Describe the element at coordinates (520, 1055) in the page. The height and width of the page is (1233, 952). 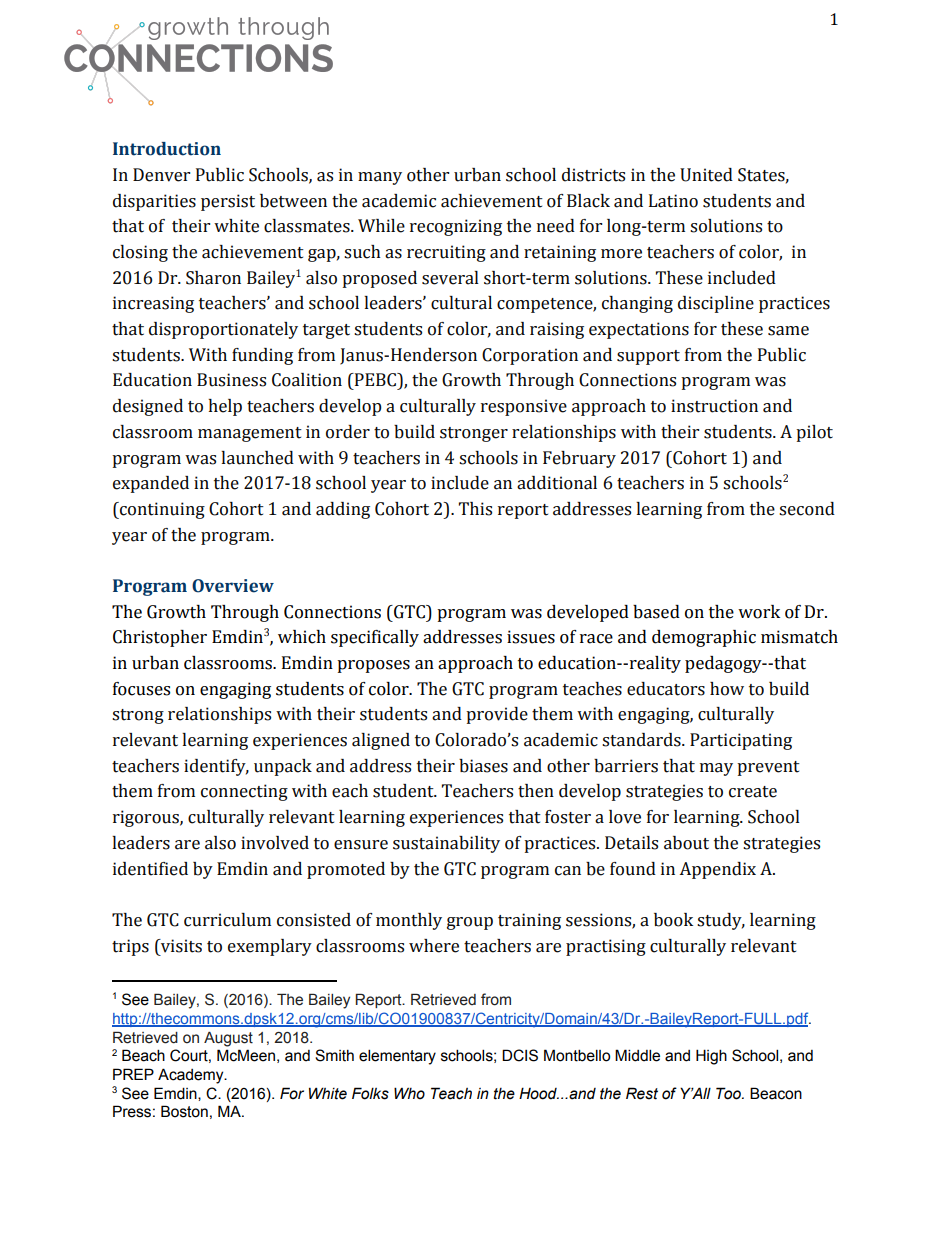
I see `DCIS` at that location.
